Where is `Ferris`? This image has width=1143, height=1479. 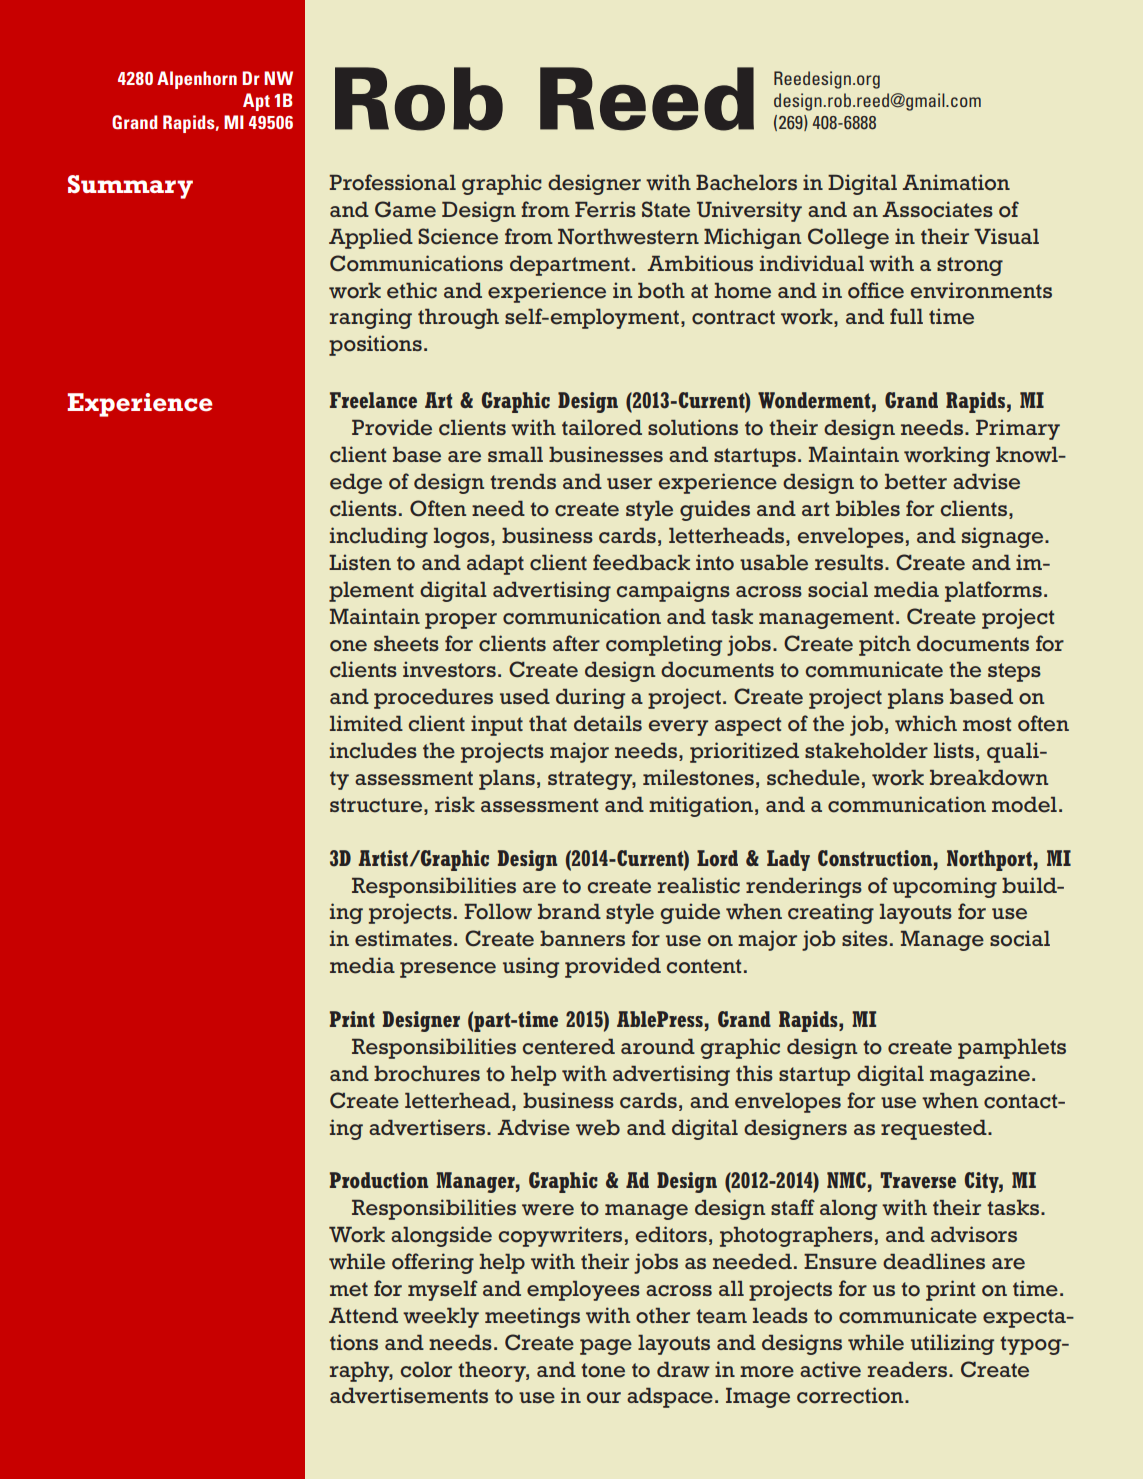
Ferris is located at coordinates (605, 209).
